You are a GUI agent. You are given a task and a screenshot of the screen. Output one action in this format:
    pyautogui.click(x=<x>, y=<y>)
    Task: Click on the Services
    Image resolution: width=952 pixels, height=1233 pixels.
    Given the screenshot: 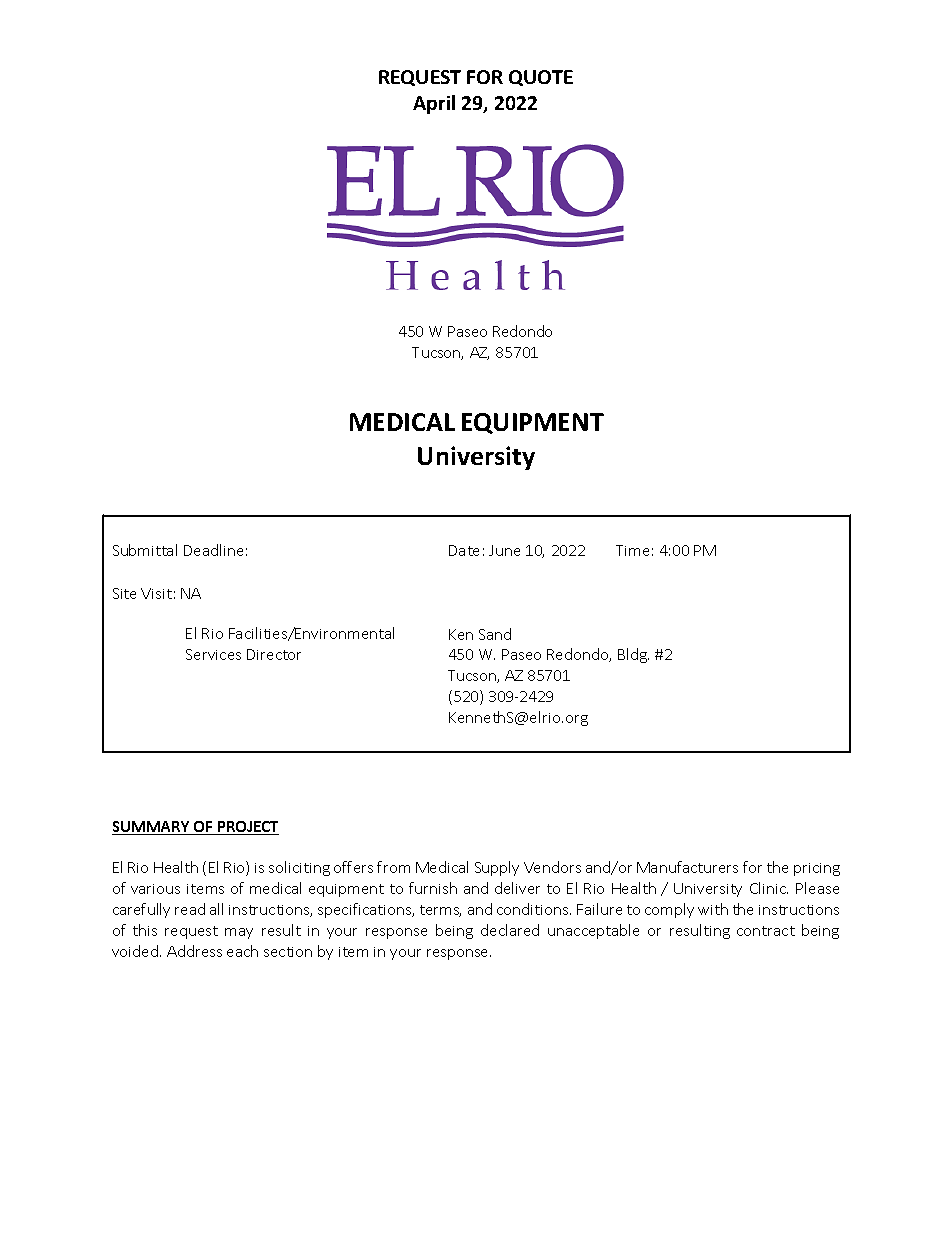 What is the action you would take?
    pyautogui.click(x=213, y=654)
